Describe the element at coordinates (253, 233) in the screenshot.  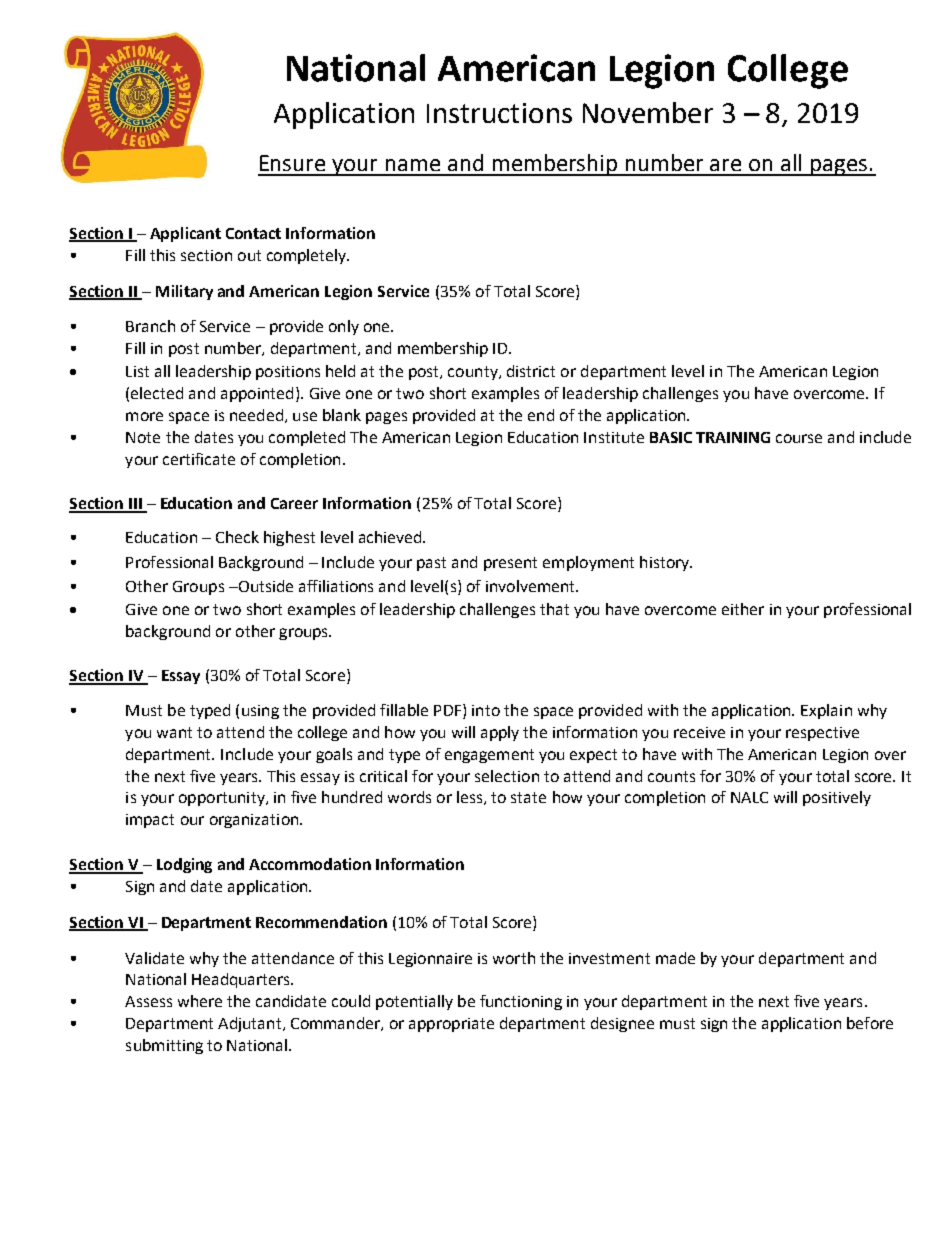
I see `Contact` at that location.
